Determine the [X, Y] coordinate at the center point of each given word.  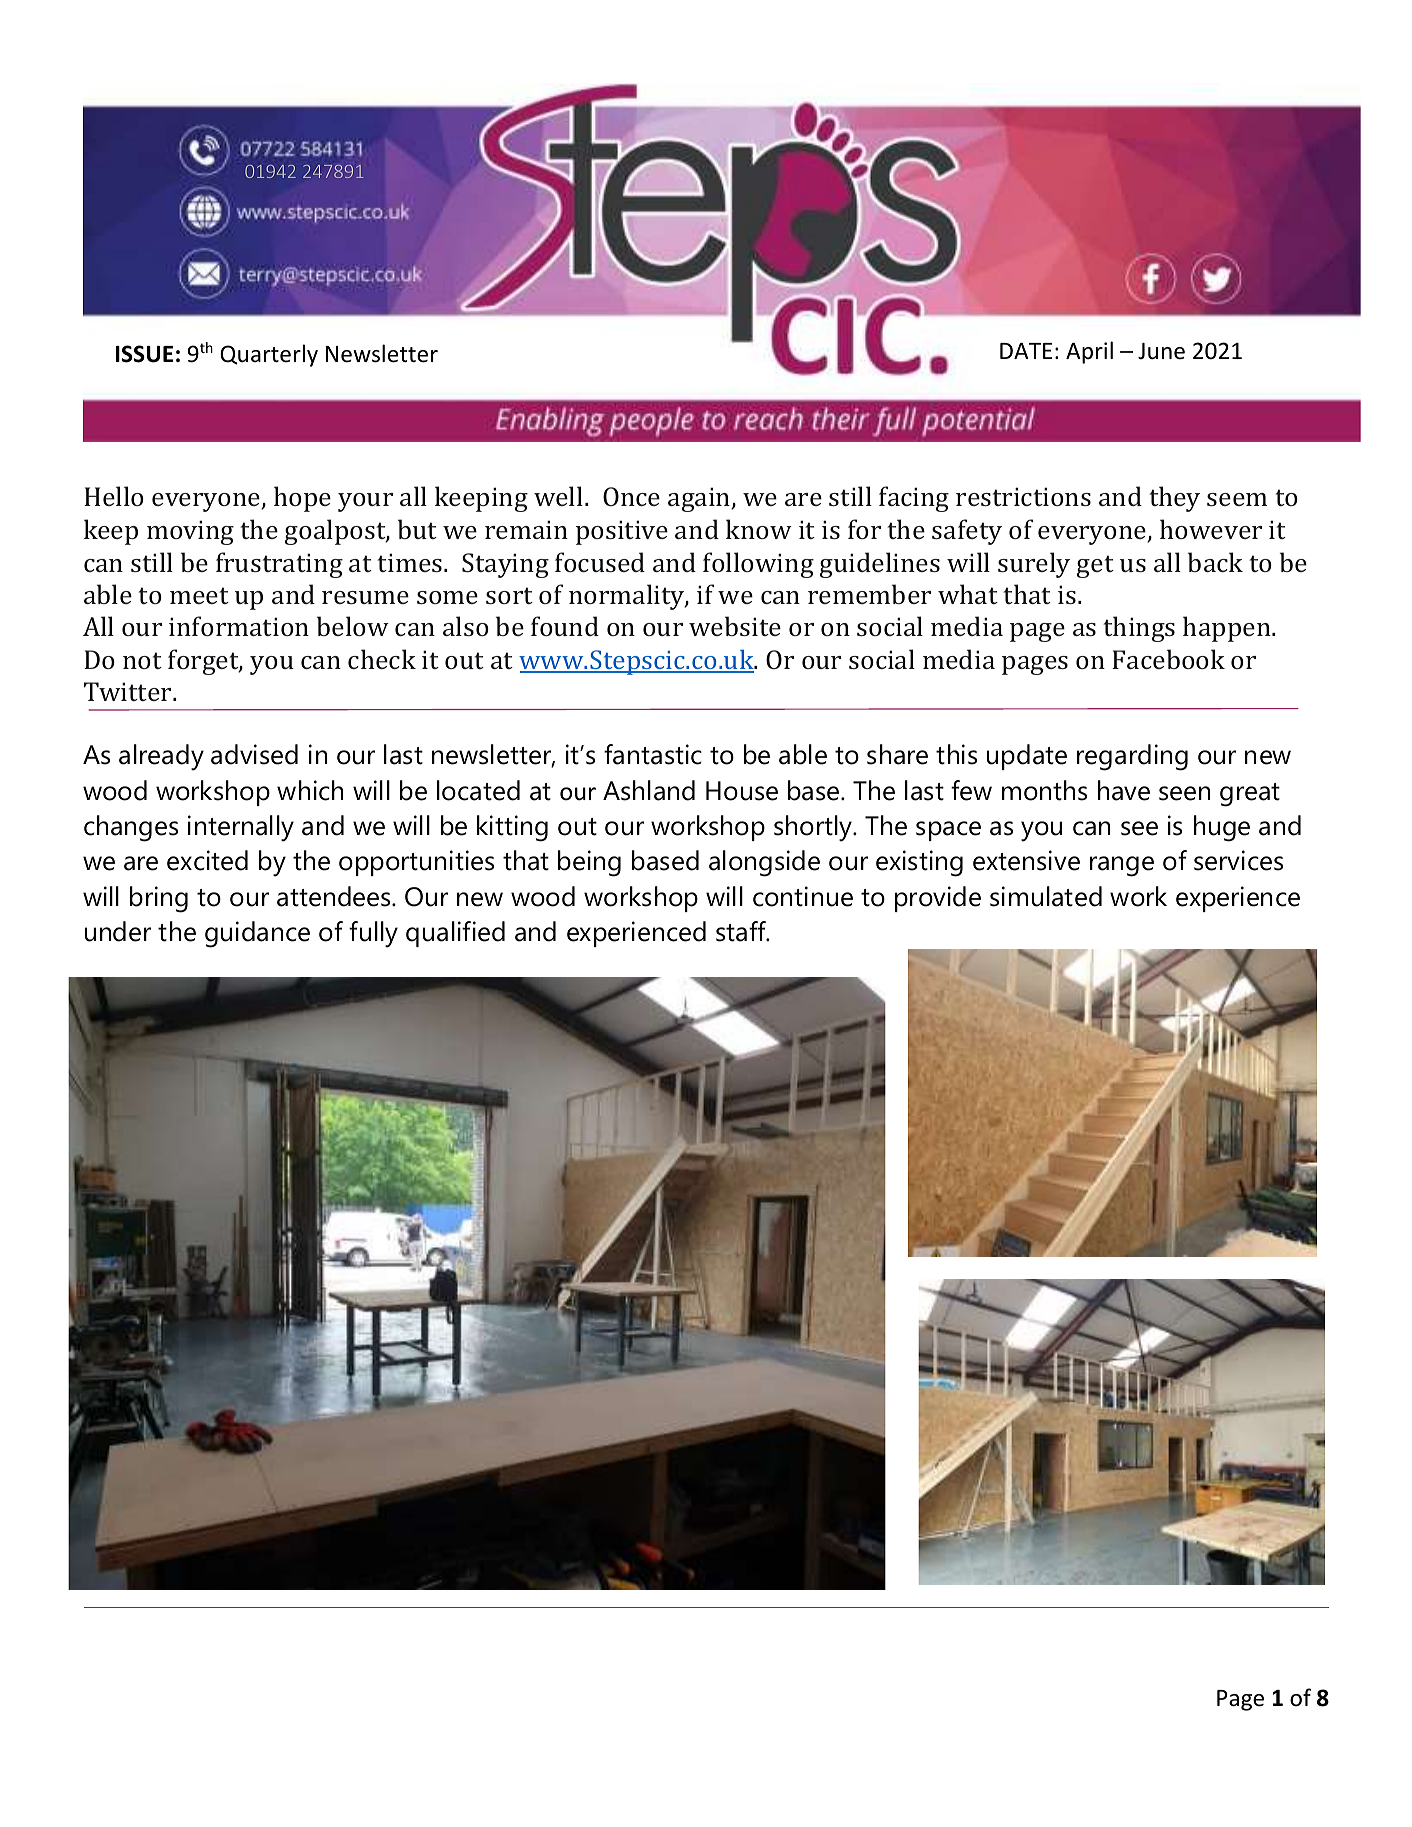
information [239, 626]
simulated [1046, 896]
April [1089, 352]
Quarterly [269, 355]
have [1124, 790]
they [1174, 499]
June [1161, 351]
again [700, 499]
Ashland [649, 790]
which [310, 790]
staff [742, 931]
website [735, 626]
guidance [257, 934]
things [1139, 629]
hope [302, 499]
